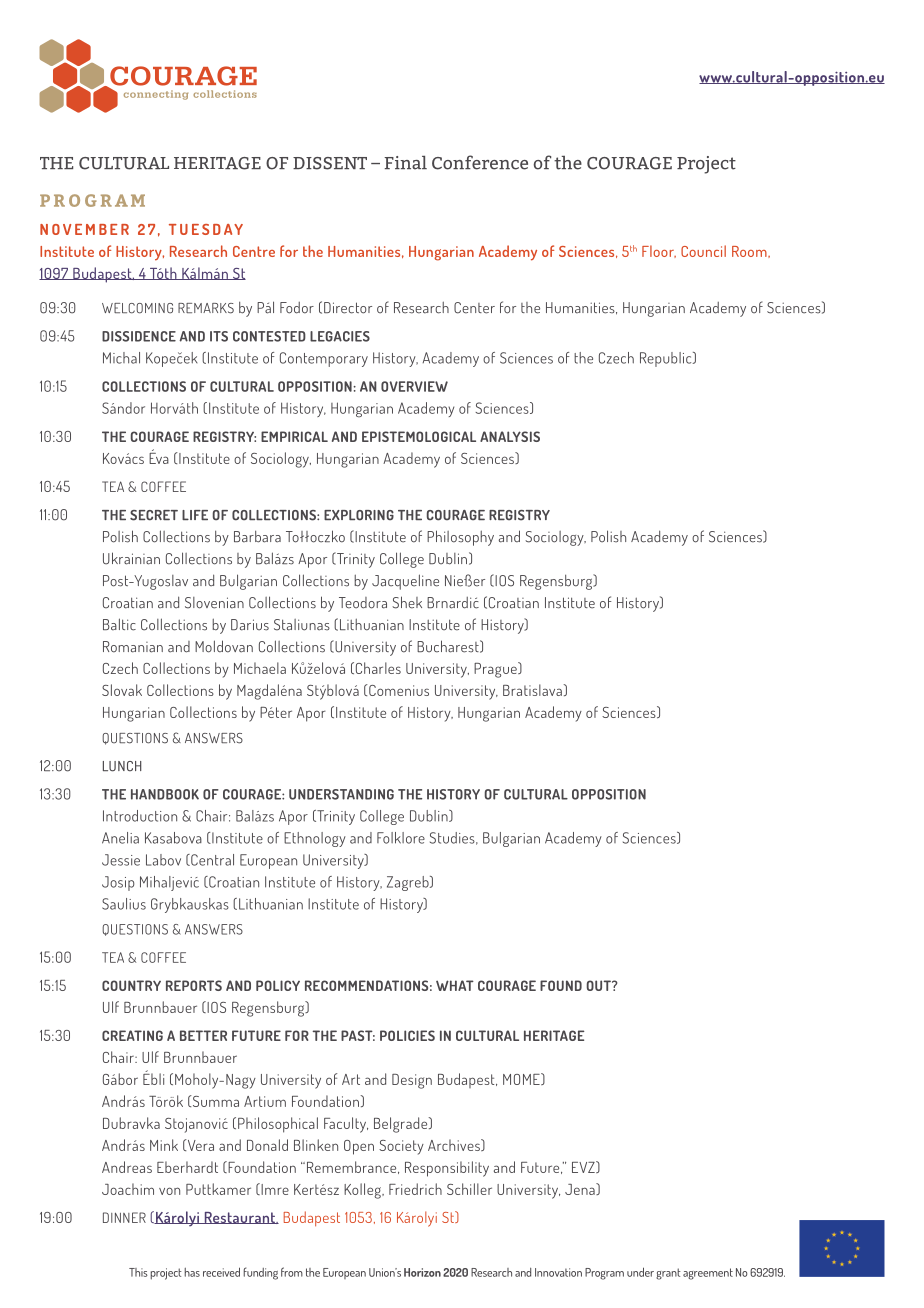 The height and width of the screenshot is (1308, 924). Describe the element at coordinates (659, 251) in the screenshot. I see `Floor` at that location.
